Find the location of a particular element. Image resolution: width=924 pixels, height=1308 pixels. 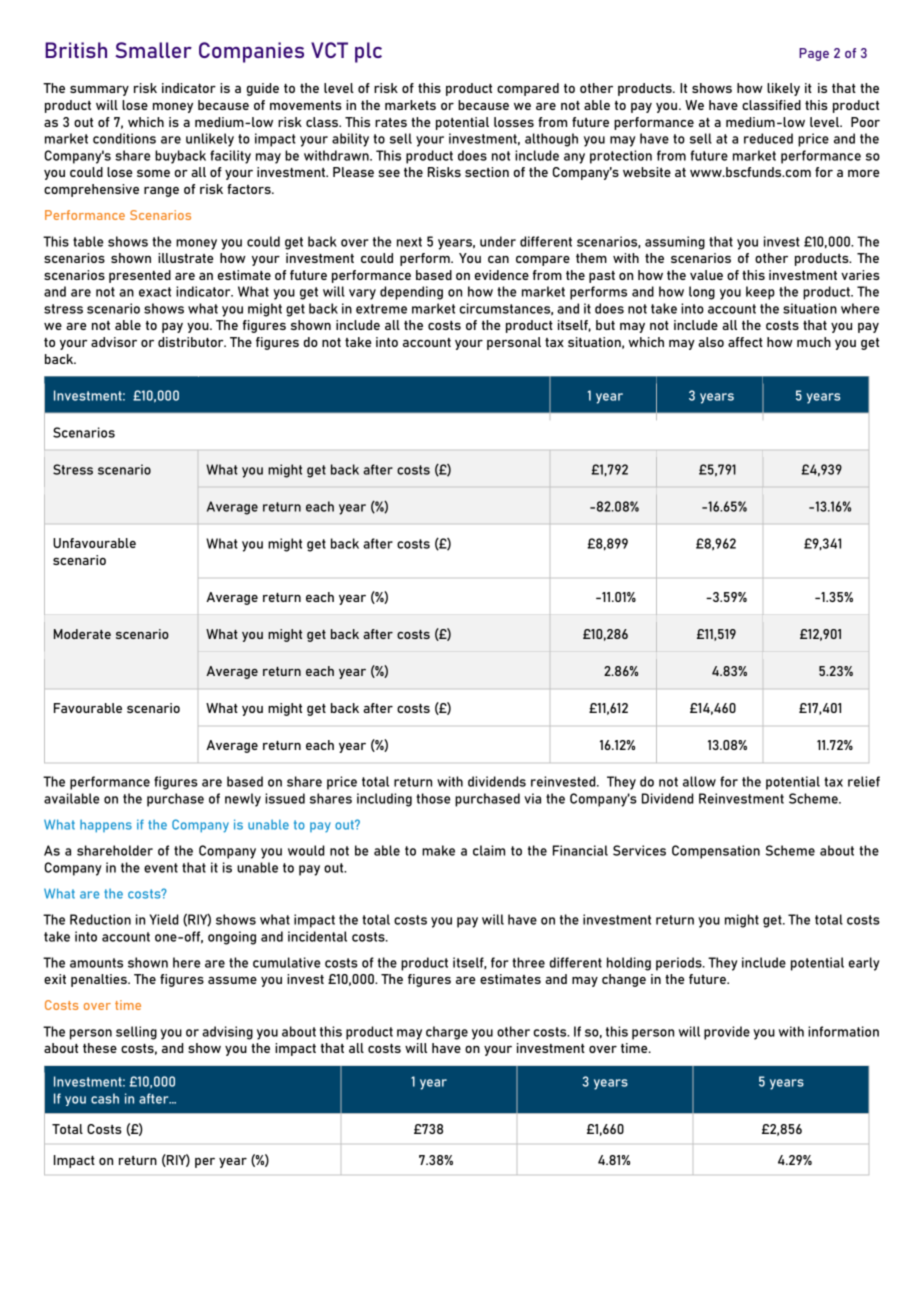

Moderate is located at coordinates (82, 634).
